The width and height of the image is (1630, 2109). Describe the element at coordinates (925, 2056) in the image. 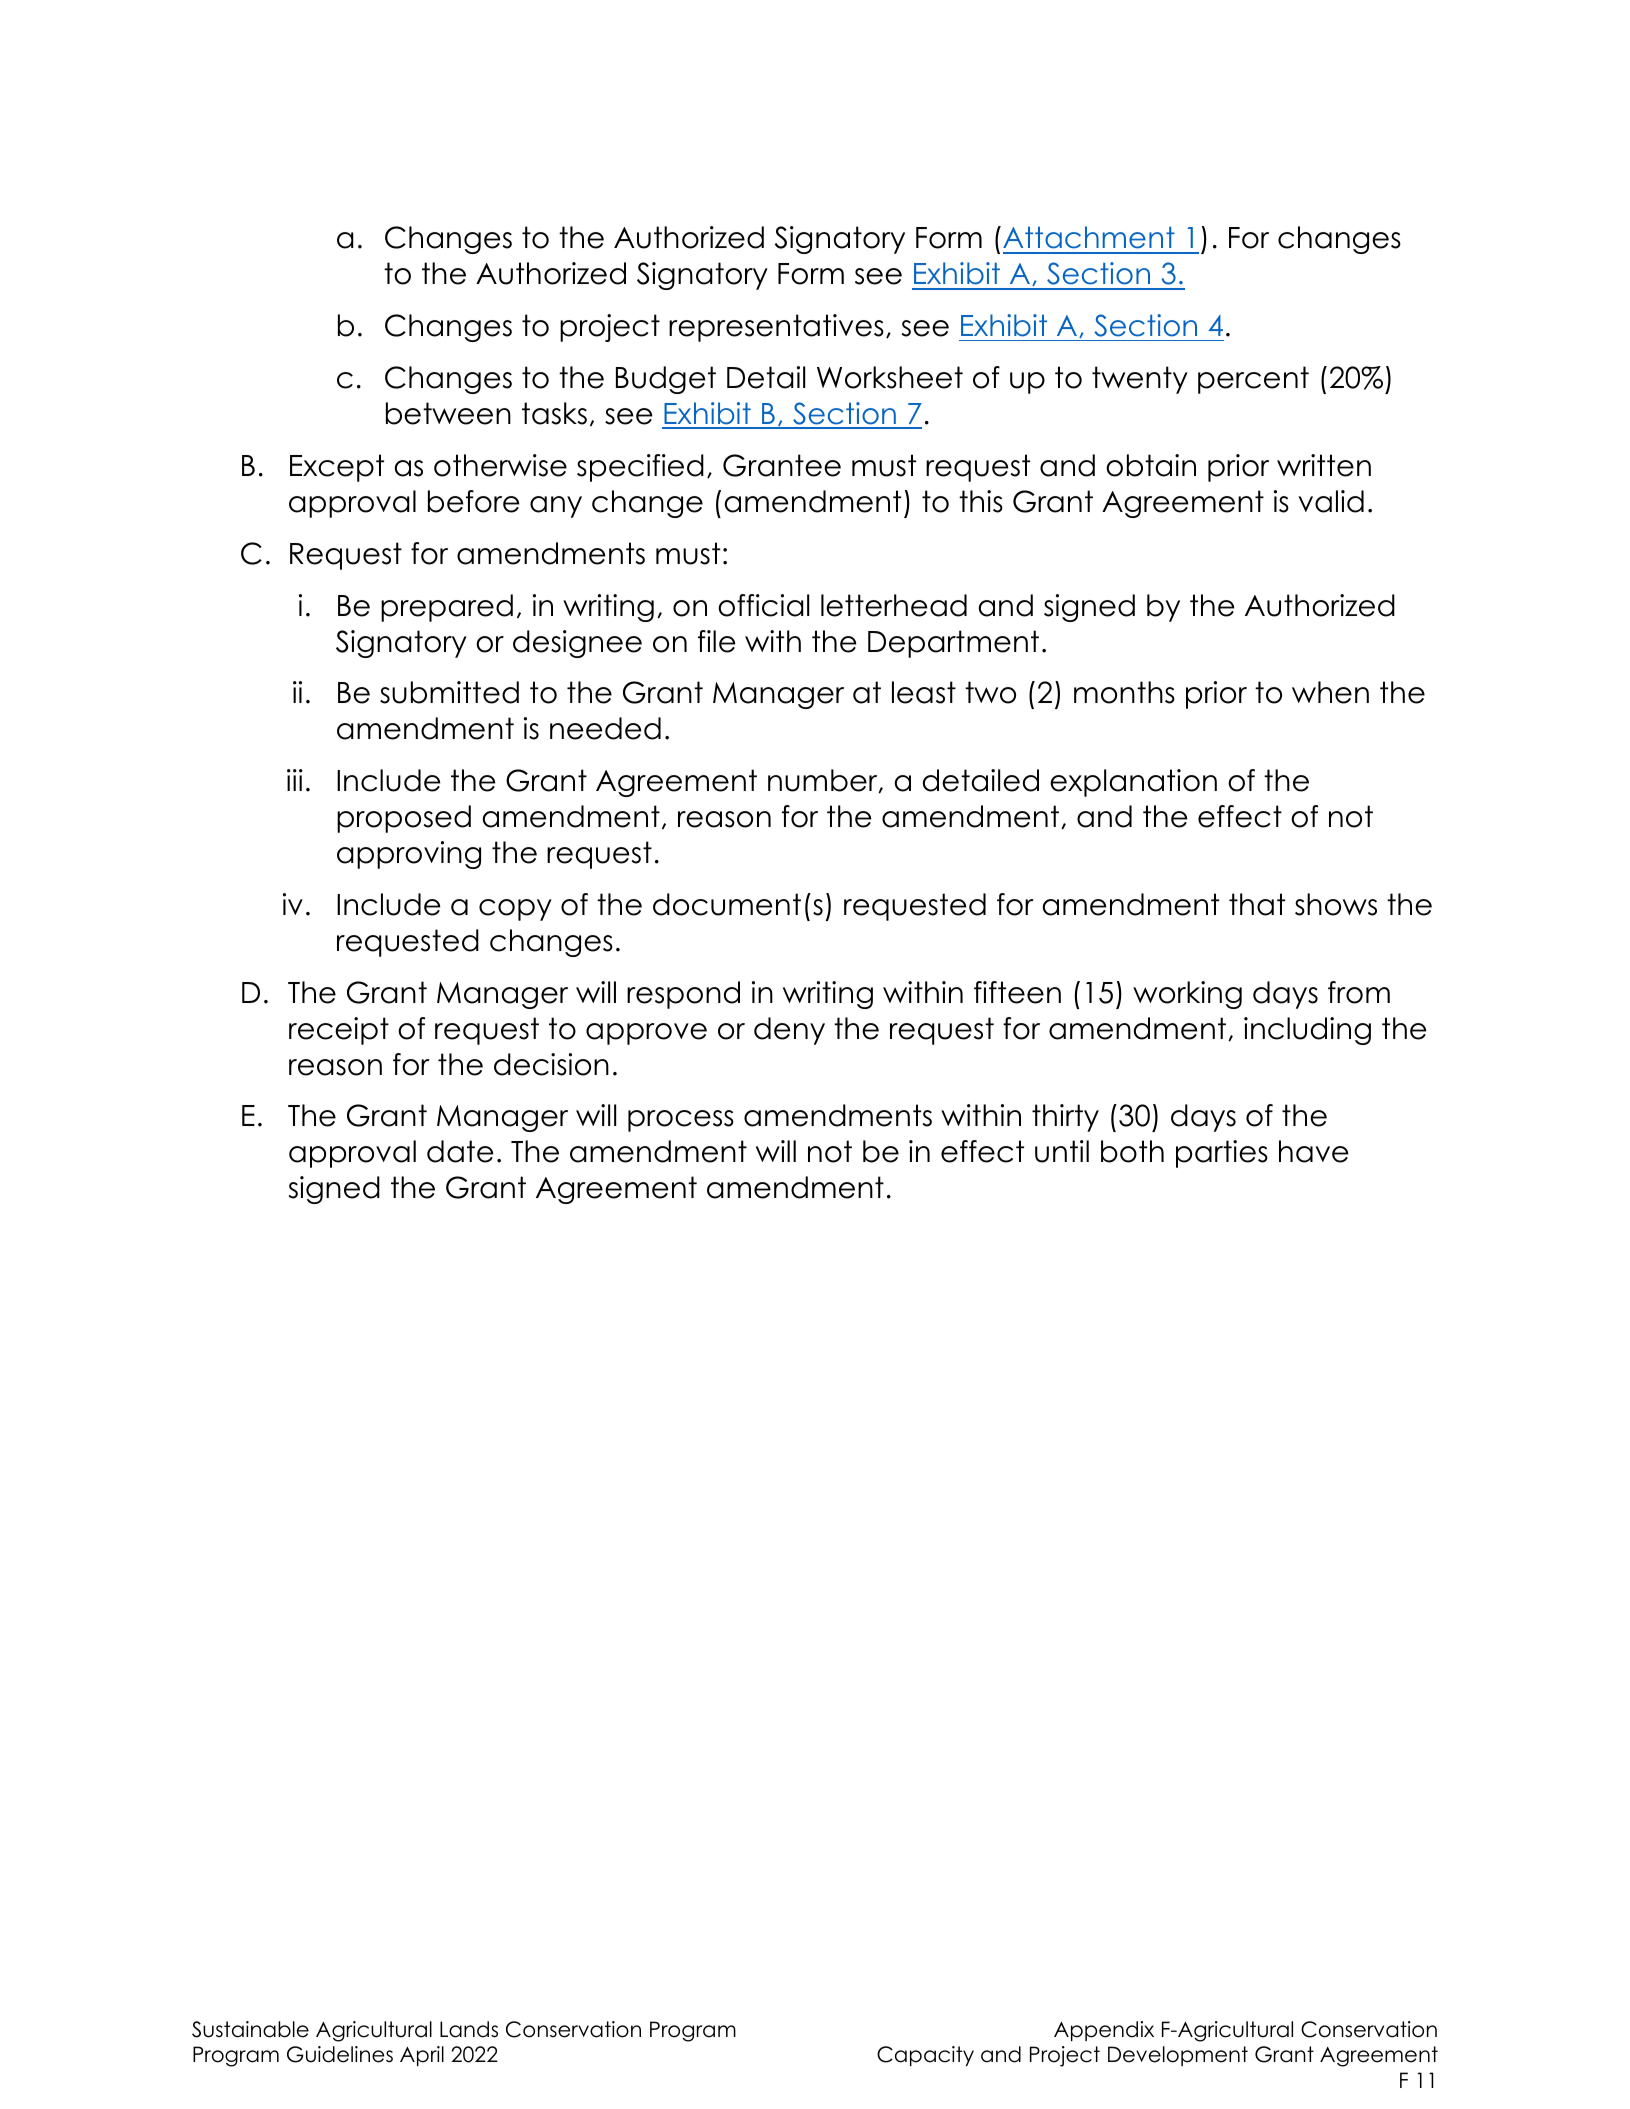

I see `Capacity` at that location.
